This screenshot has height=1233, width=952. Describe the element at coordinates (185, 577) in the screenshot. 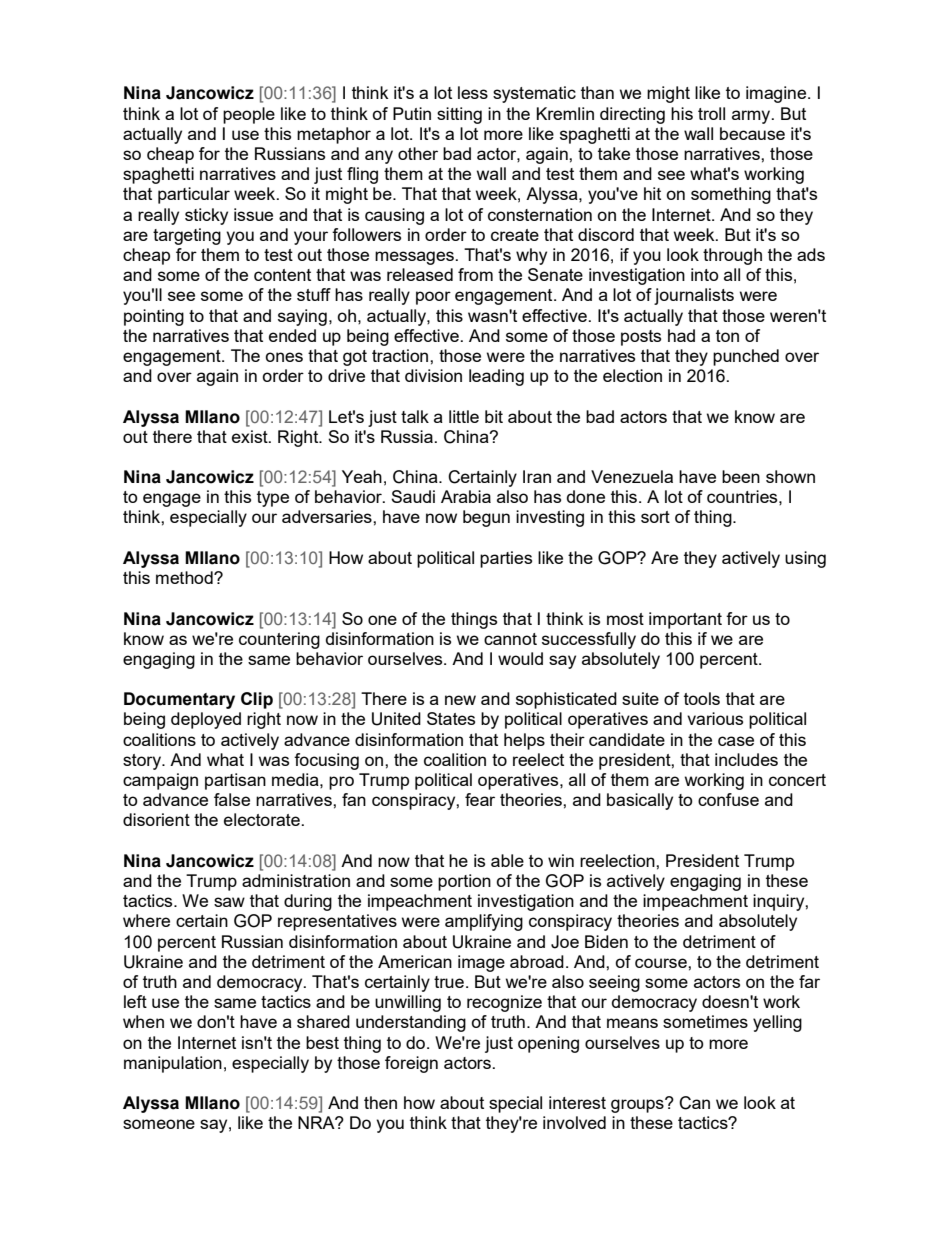

I see `method` at that location.
